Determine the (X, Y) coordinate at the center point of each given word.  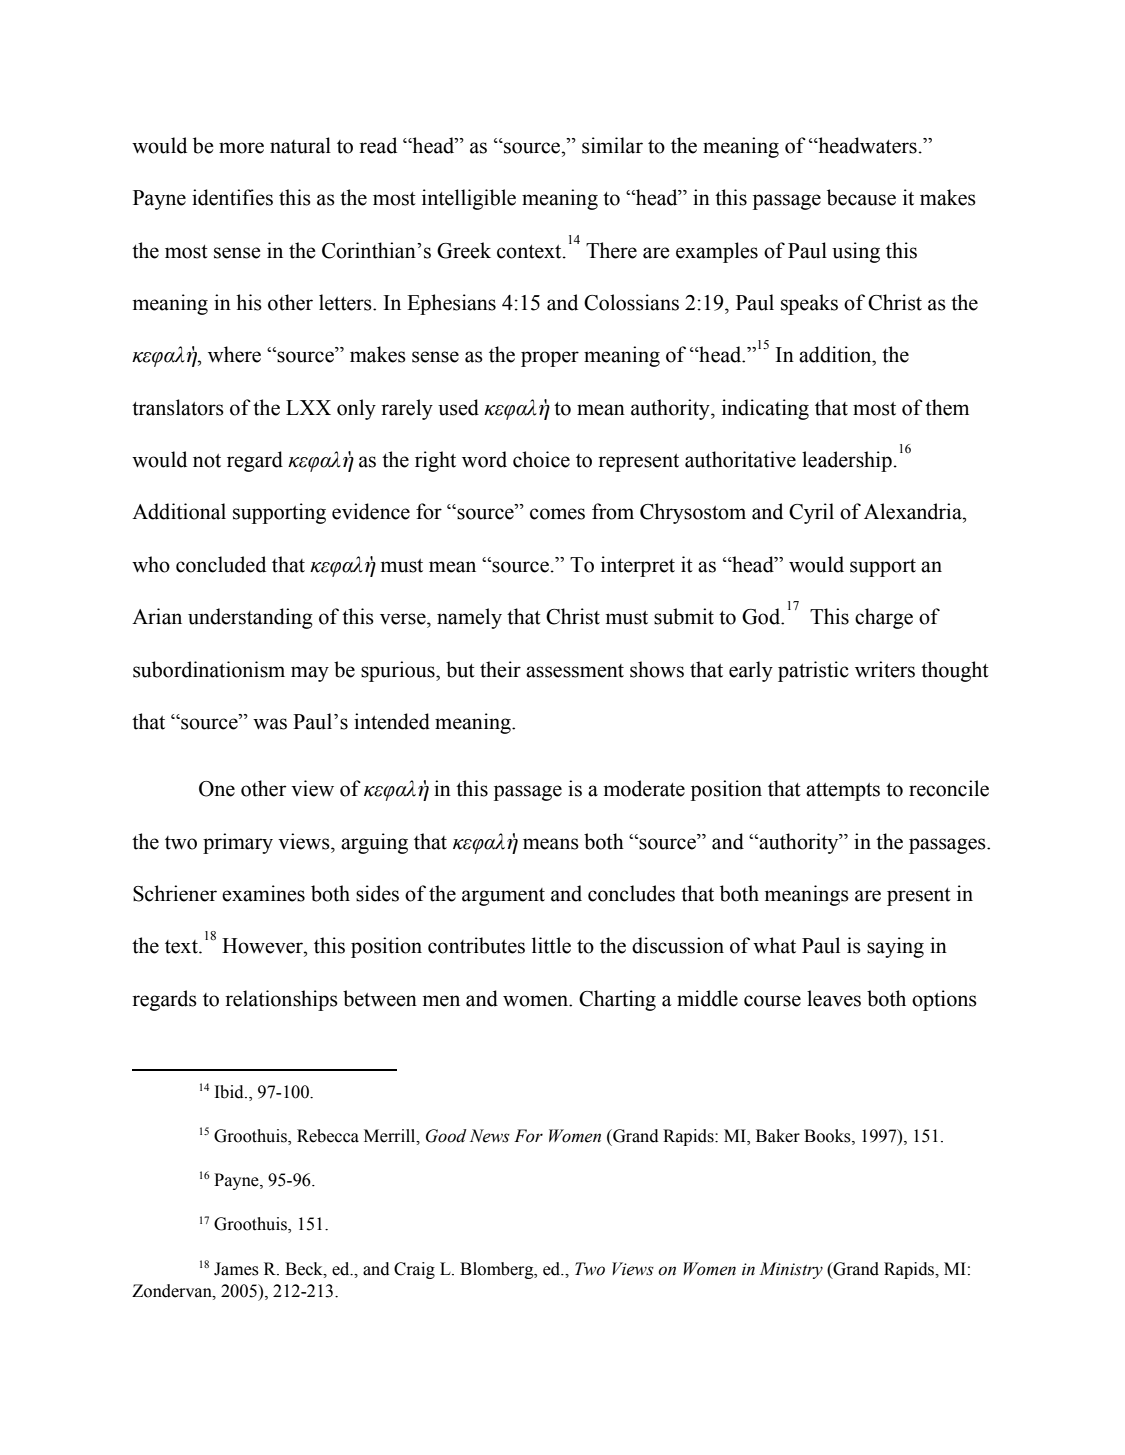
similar (612, 145)
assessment (575, 671)
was (270, 724)
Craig (414, 1270)
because (861, 197)
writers (885, 669)
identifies (232, 197)
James (236, 1269)
